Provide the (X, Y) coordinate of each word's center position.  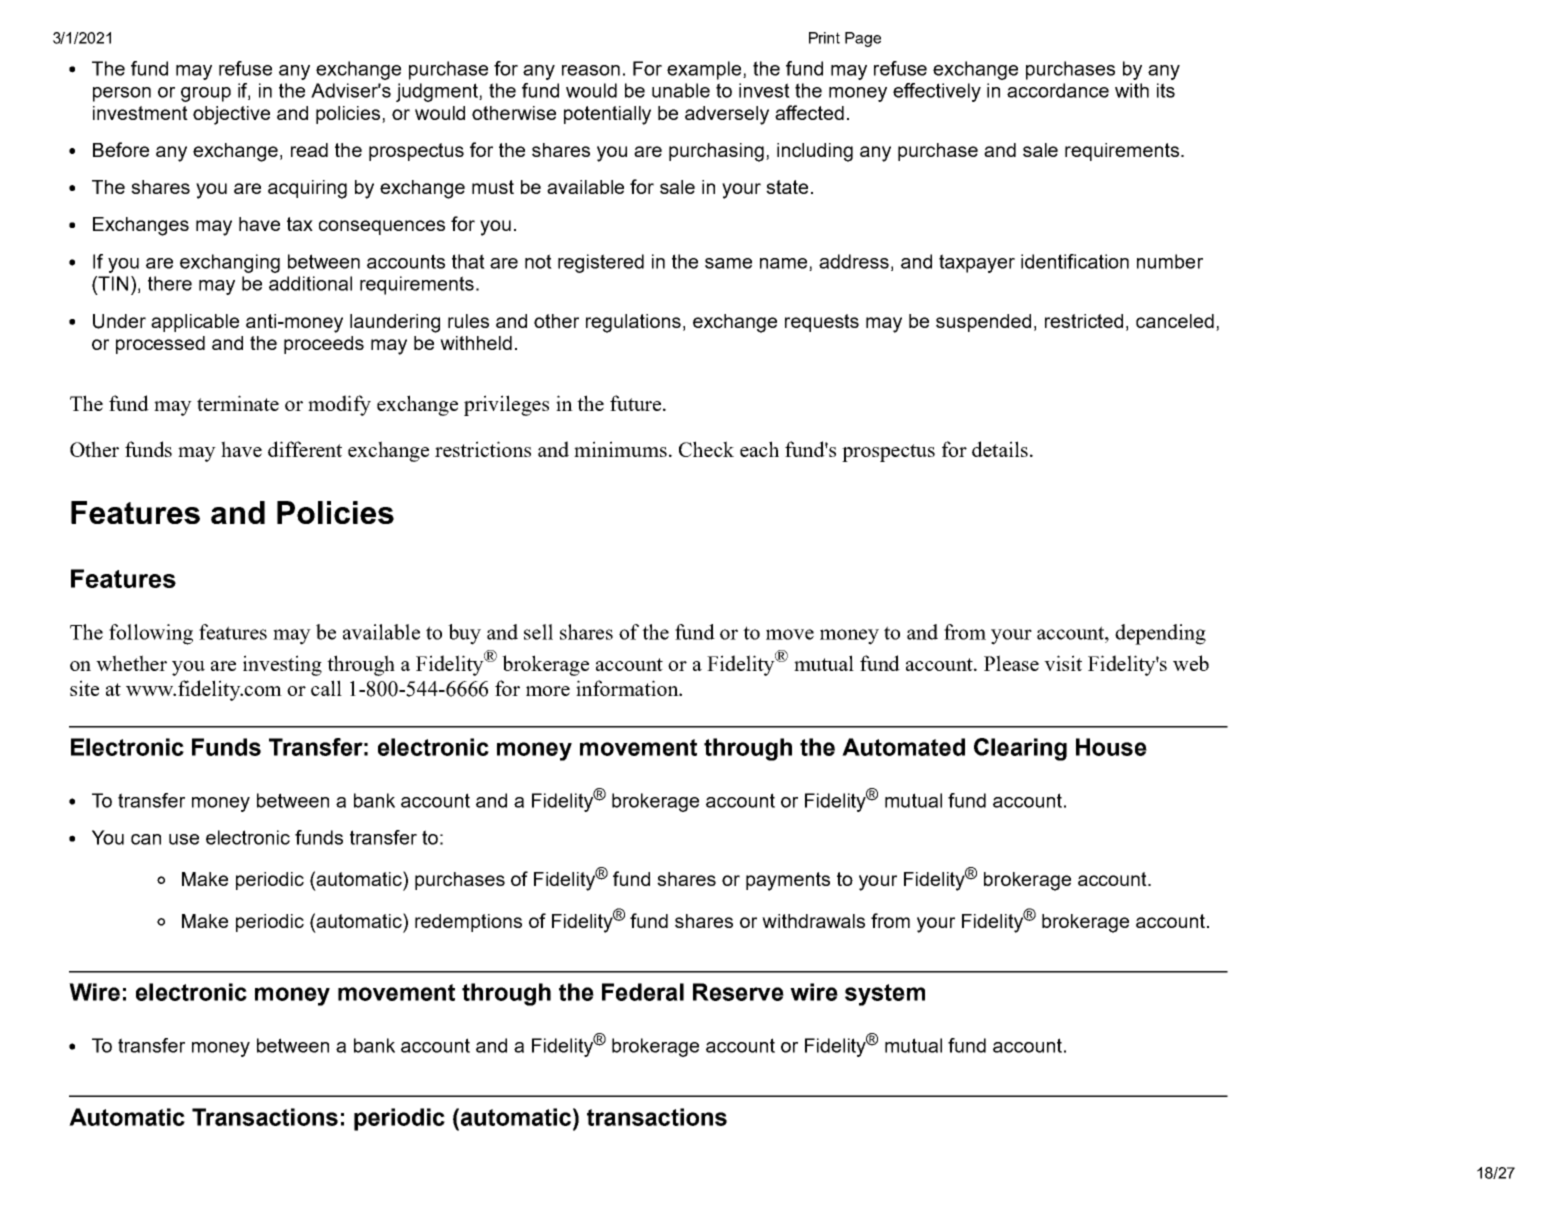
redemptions (468, 923)
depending (1160, 634)
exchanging (230, 263)
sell (538, 632)
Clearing (1020, 749)
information (628, 688)
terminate (238, 403)
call (326, 688)
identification (1075, 261)
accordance (1058, 90)
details (1000, 449)
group (206, 94)
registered (601, 263)
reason (591, 70)
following (151, 634)
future (637, 403)
